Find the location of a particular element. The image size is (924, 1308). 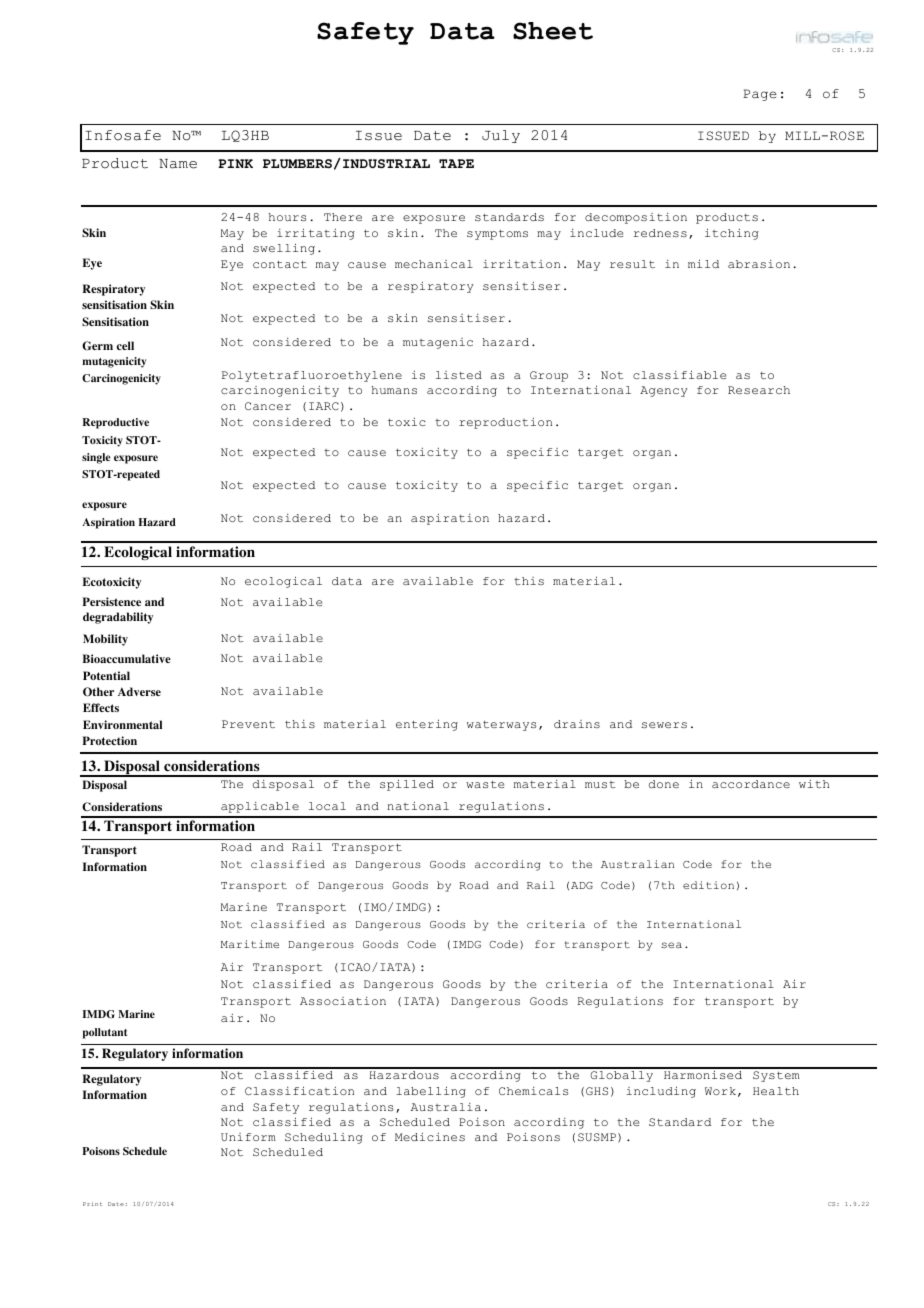

Name is located at coordinates (178, 164).
